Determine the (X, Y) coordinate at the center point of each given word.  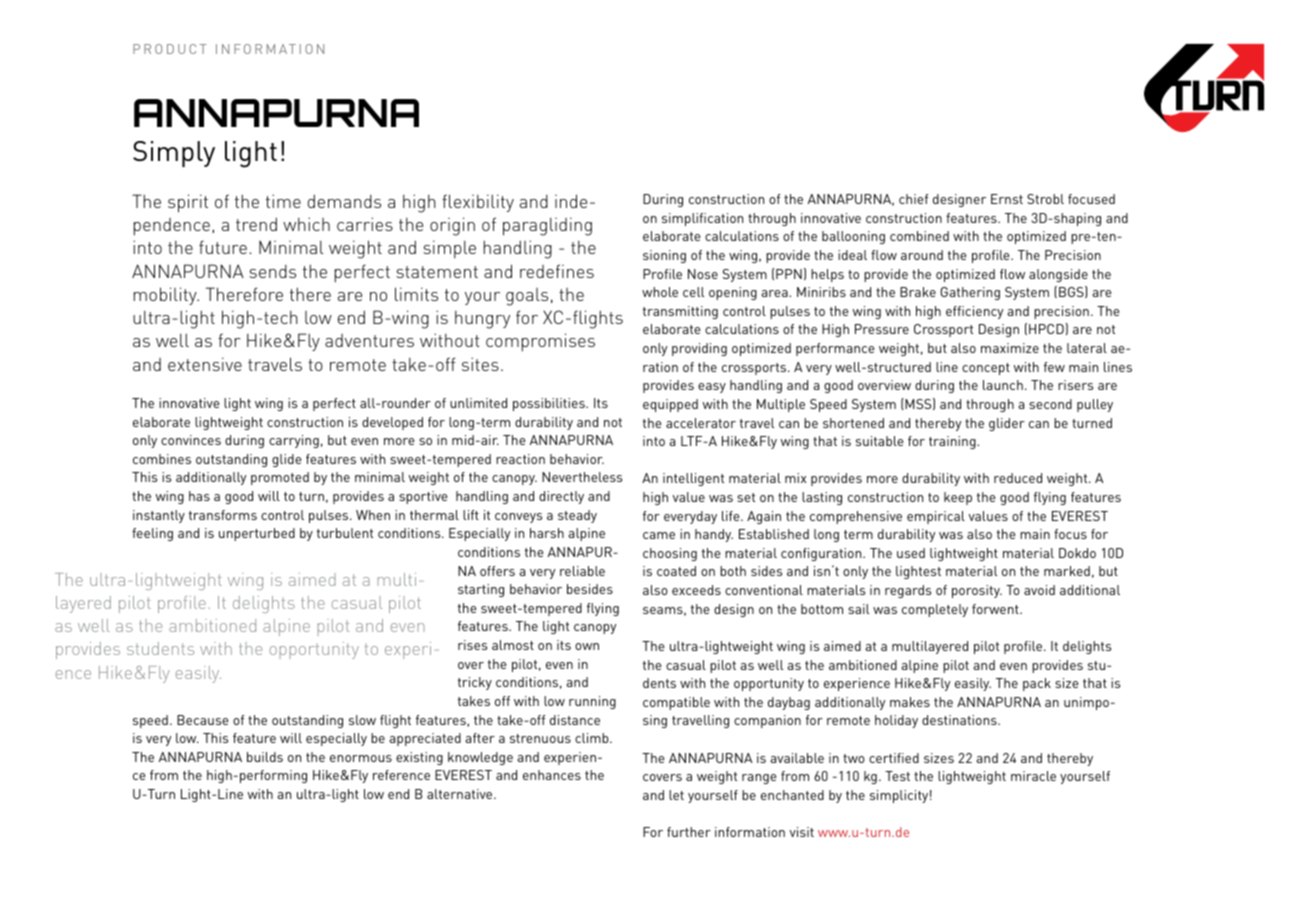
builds (265, 757)
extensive (205, 364)
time (283, 201)
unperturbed (257, 534)
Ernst (1007, 199)
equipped (670, 405)
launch (1003, 385)
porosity (977, 591)
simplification (702, 219)
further (689, 832)
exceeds (696, 590)
